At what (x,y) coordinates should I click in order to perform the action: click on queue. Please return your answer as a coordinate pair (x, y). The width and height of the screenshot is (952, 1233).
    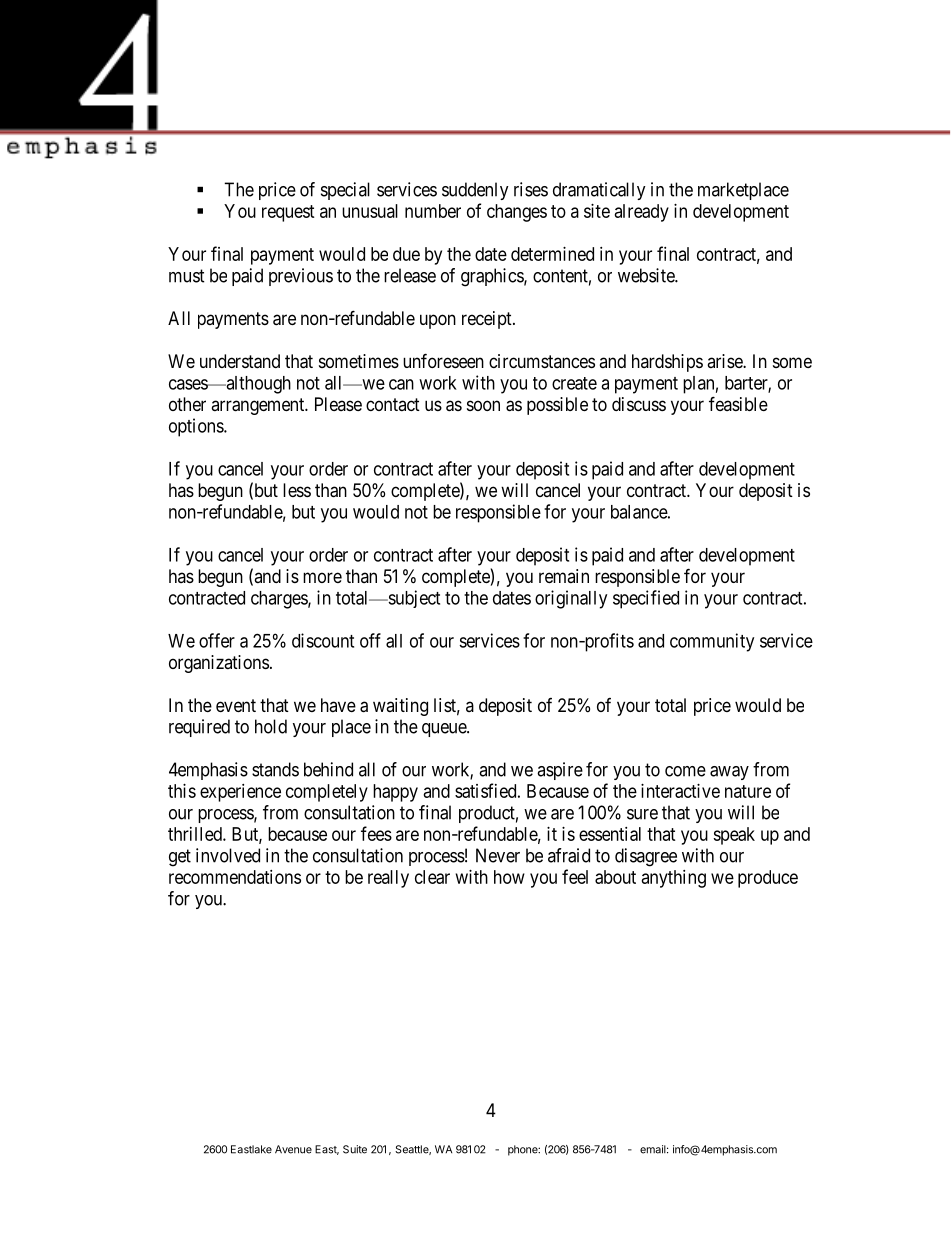
    Looking at the image, I should click on (445, 730).
